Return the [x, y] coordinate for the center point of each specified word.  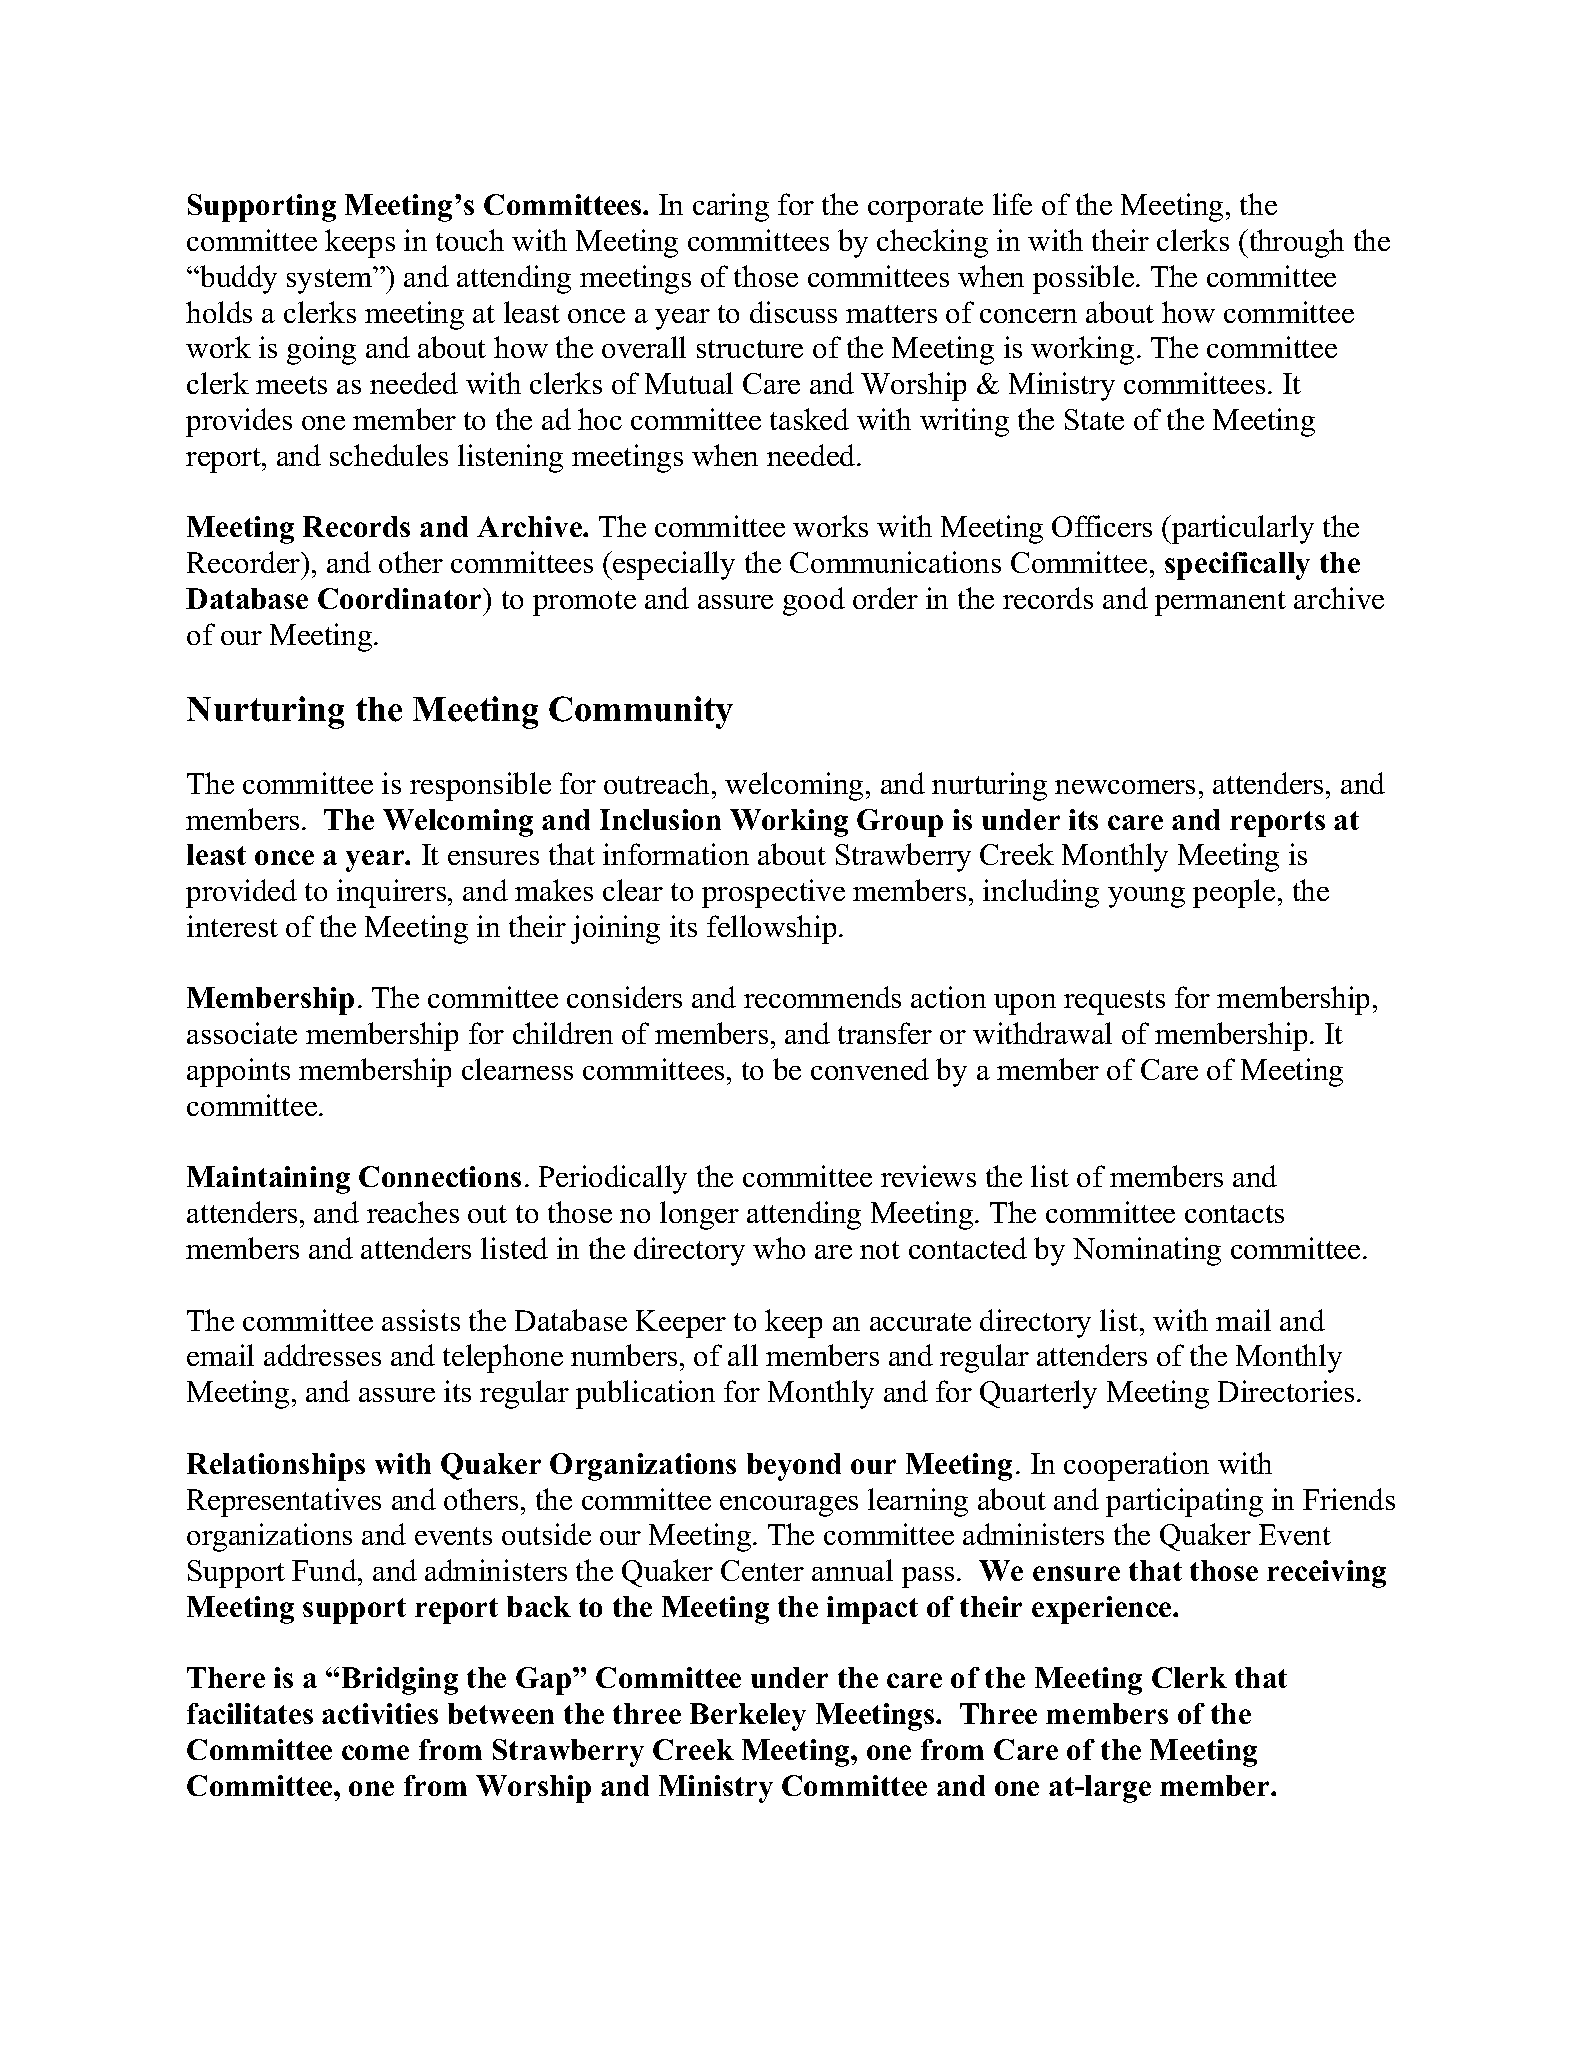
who [779, 1248]
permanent [1220, 603]
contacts [1234, 1214]
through [1295, 243]
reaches [413, 1212]
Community [641, 712]
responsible [480, 786]
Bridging [400, 1681]
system [330, 280]
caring [731, 207]
